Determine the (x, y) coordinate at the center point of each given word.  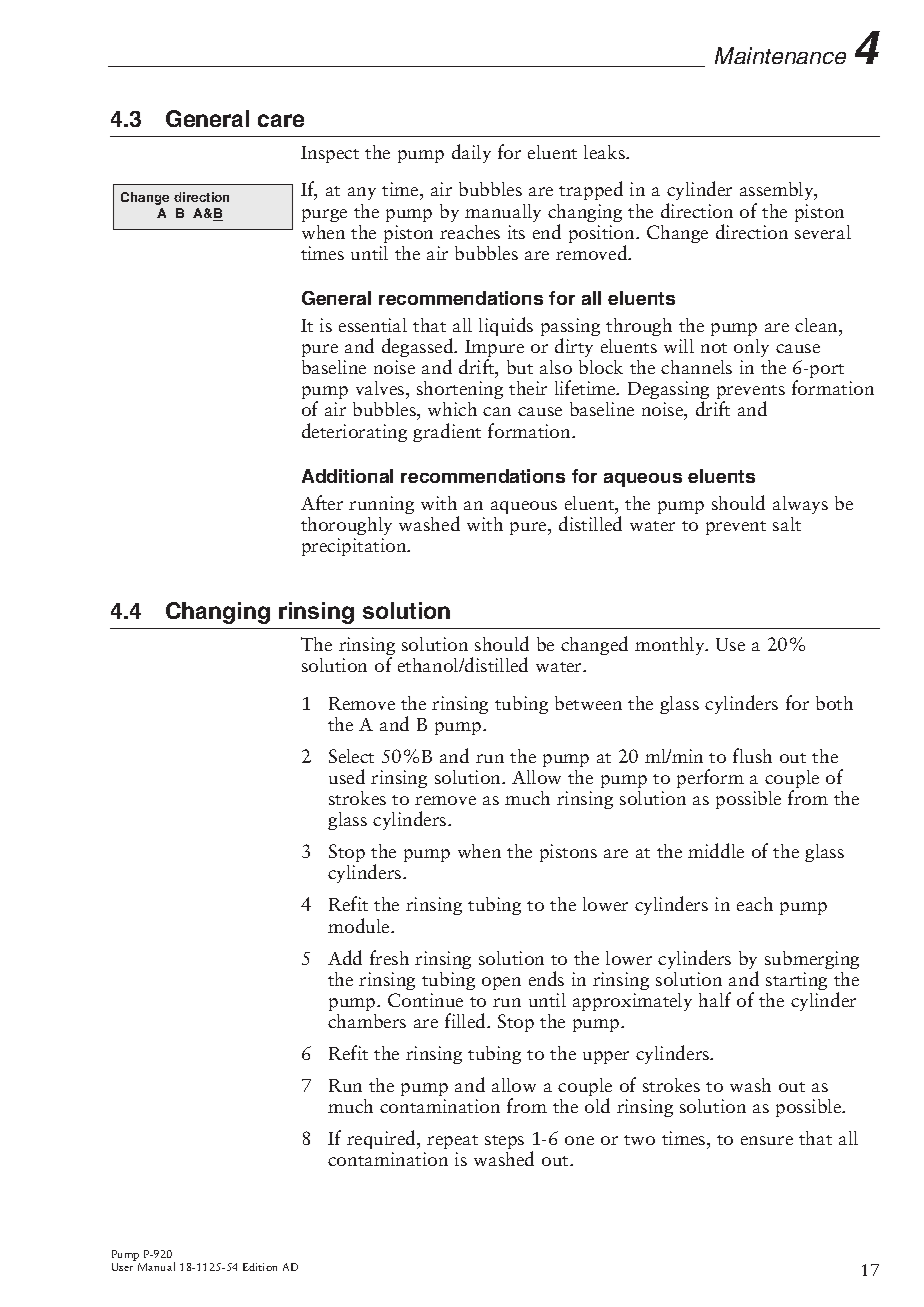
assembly (778, 193)
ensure (767, 1140)
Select (351, 756)
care (281, 120)
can (497, 411)
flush (752, 755)
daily (471, 153)
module (360, 925)
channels (696, 367)
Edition (260, 1267)
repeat (452, 1144)
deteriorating (354, 432)
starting (796, 981)
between (588, 703)
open (501, 983)
